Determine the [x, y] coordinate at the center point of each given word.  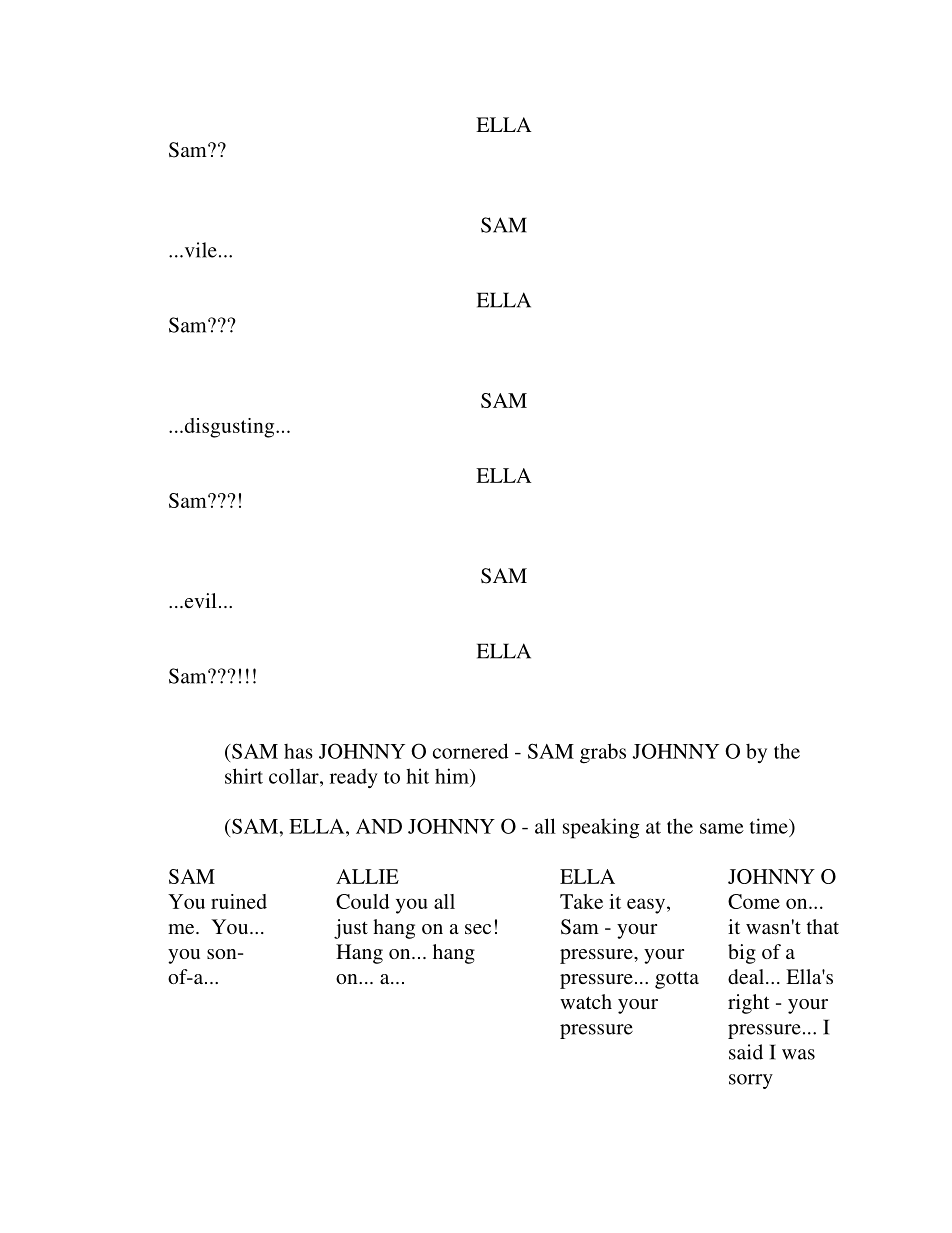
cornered [470, 751]
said [746, 1052]
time [770, 826]
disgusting [229, 428]
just [351, 929]
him [453, 776]
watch [586, 1001]
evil [199, 600]
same [722, 828]
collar [295, 776]
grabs [603, 753]
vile [199, 250]
